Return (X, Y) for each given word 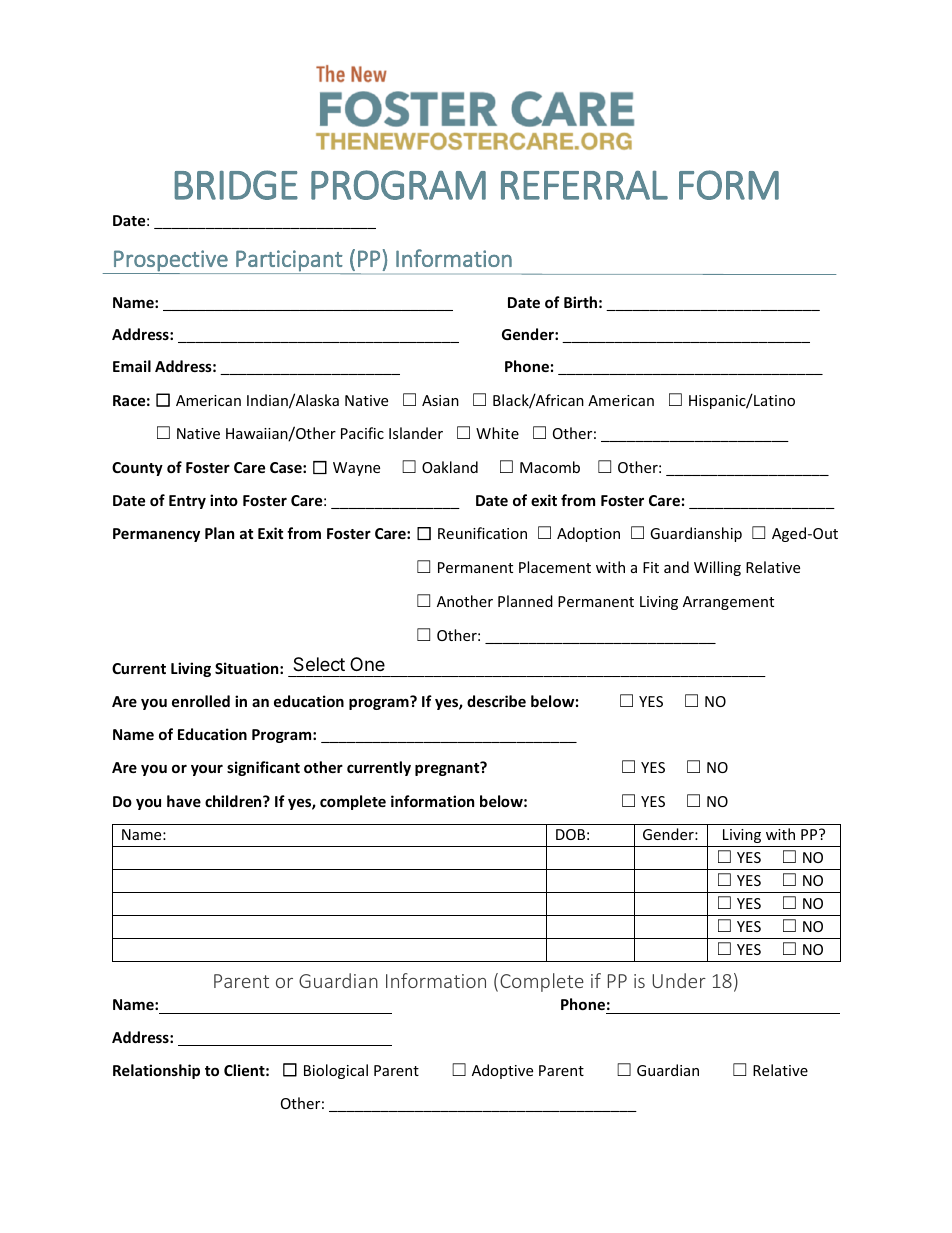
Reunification (482, 533)
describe (496, 701)
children (234, 801)
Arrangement (728, 603)
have (184, 801)
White (497, 433)
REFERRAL (584, 185)
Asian (440, 400)
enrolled (201, 701)
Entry (187, 502)
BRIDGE (236, 185)
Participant (289, 262)
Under (679, 980)
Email (132, 366)
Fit (651, 567)
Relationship (156, 1071)
